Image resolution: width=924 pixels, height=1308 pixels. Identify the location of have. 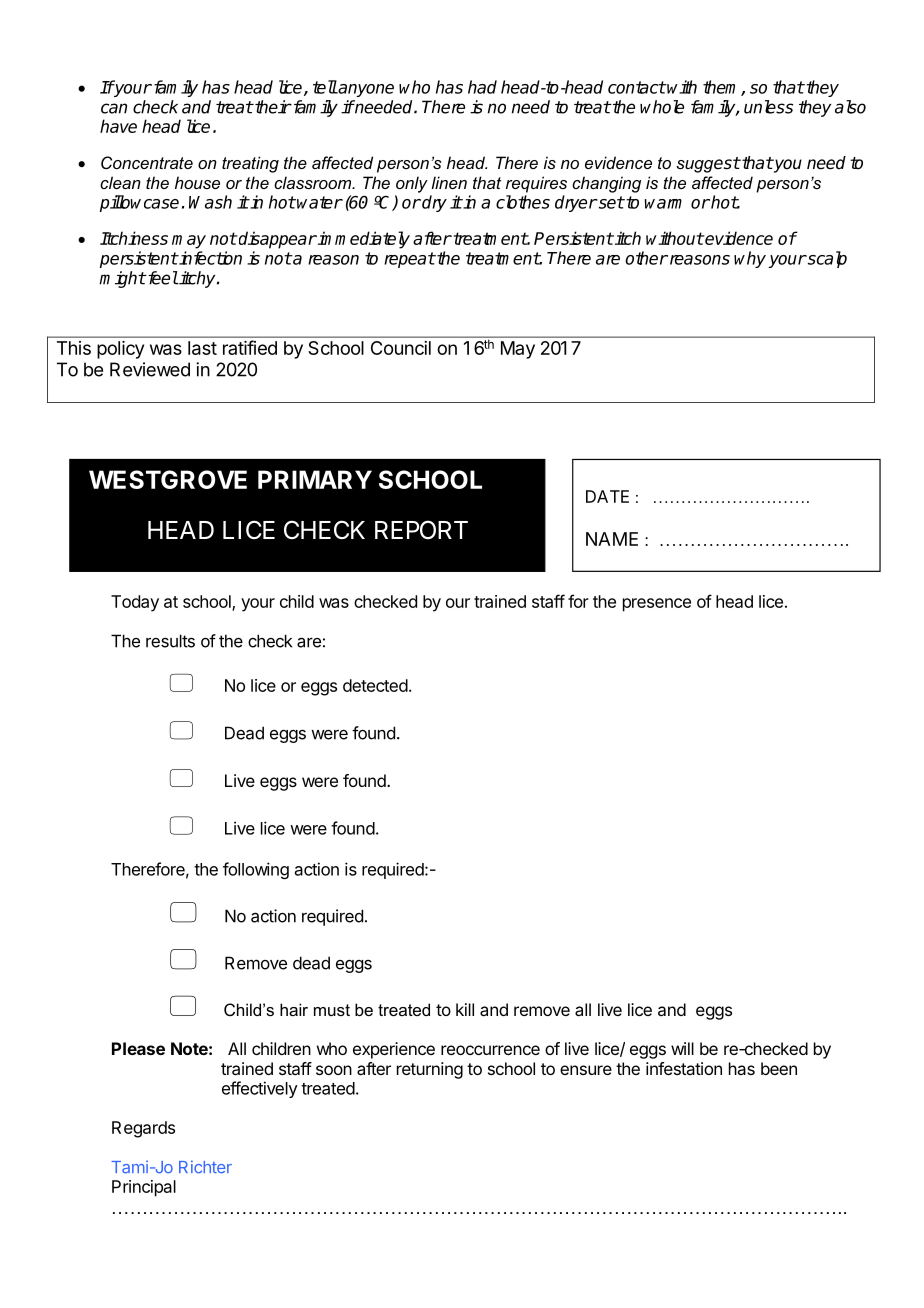
(118, 126).
